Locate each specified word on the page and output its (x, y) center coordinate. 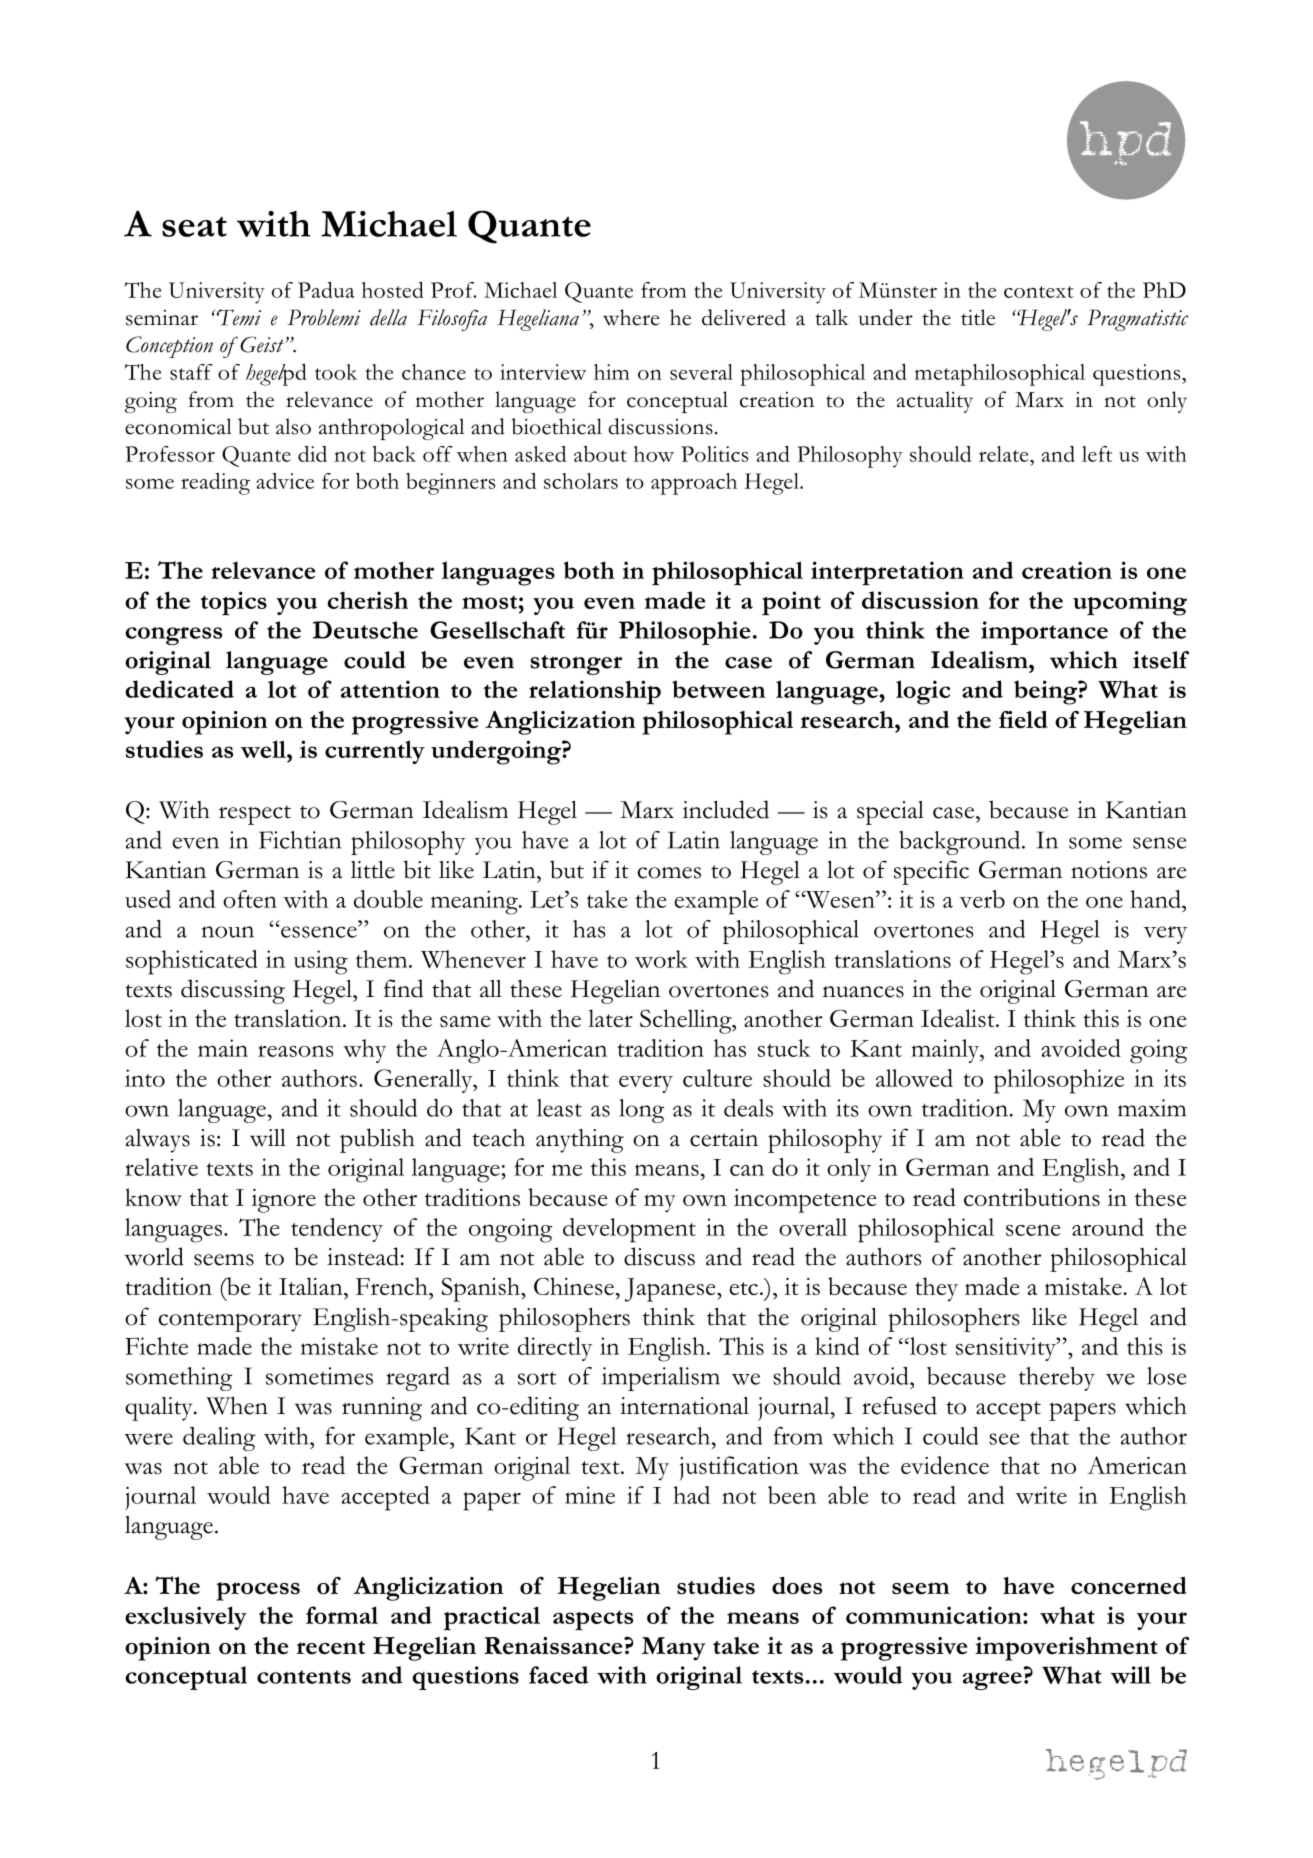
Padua (326, 290)
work (661, 959)
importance (1044, 633)
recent (331, 1648)
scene (1033, 1230)
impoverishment (1066, 1649)
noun (228, 932)
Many (674, 1649)
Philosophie (685, 633)
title (978, 317)
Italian (312, 1286)
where (631, 317)
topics (234, 603)
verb (982, 899)
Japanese (671, 1290)
